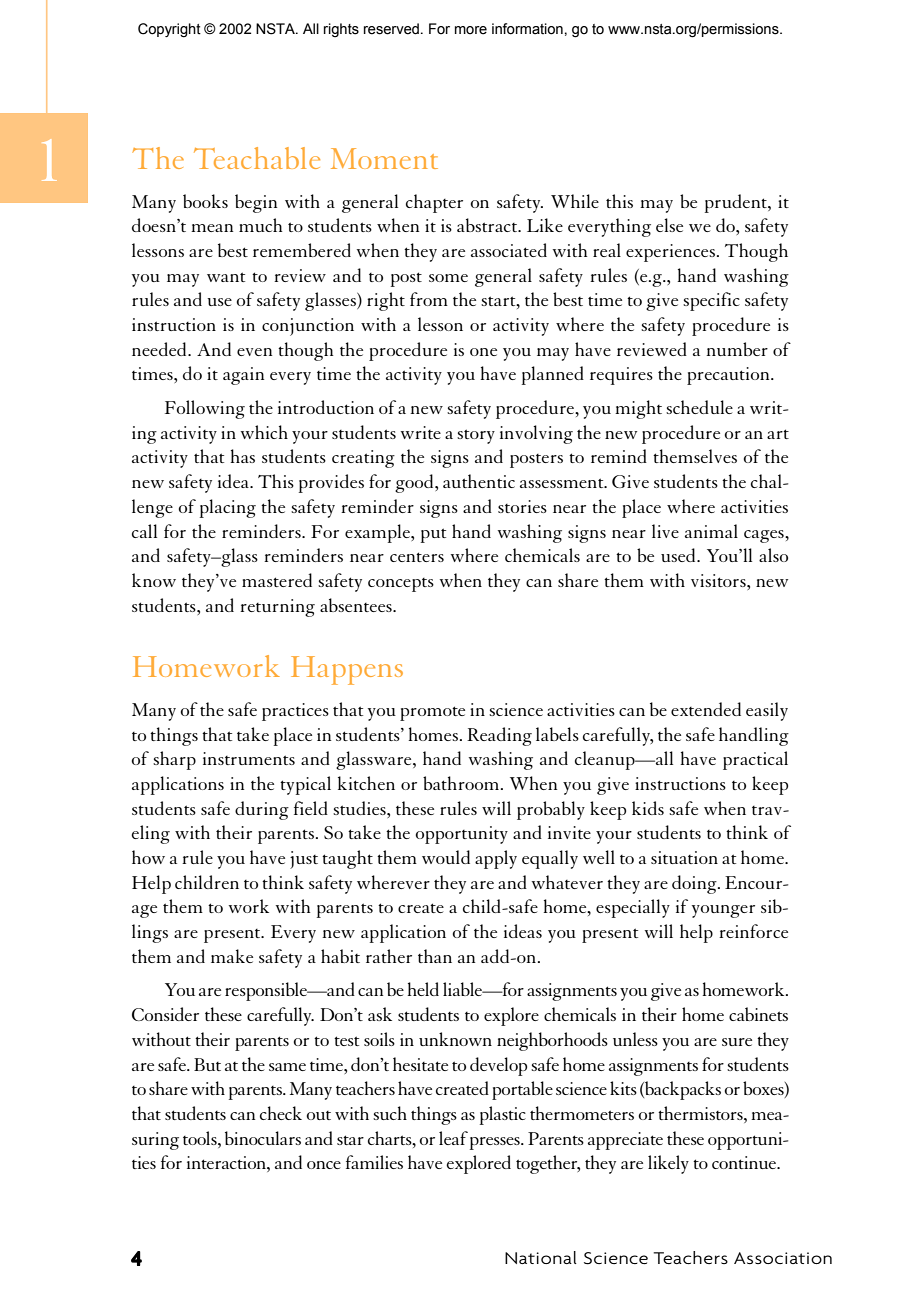 The width and height of the document is (921, 1316). I want to click on Teachable, so click(257, 158).
